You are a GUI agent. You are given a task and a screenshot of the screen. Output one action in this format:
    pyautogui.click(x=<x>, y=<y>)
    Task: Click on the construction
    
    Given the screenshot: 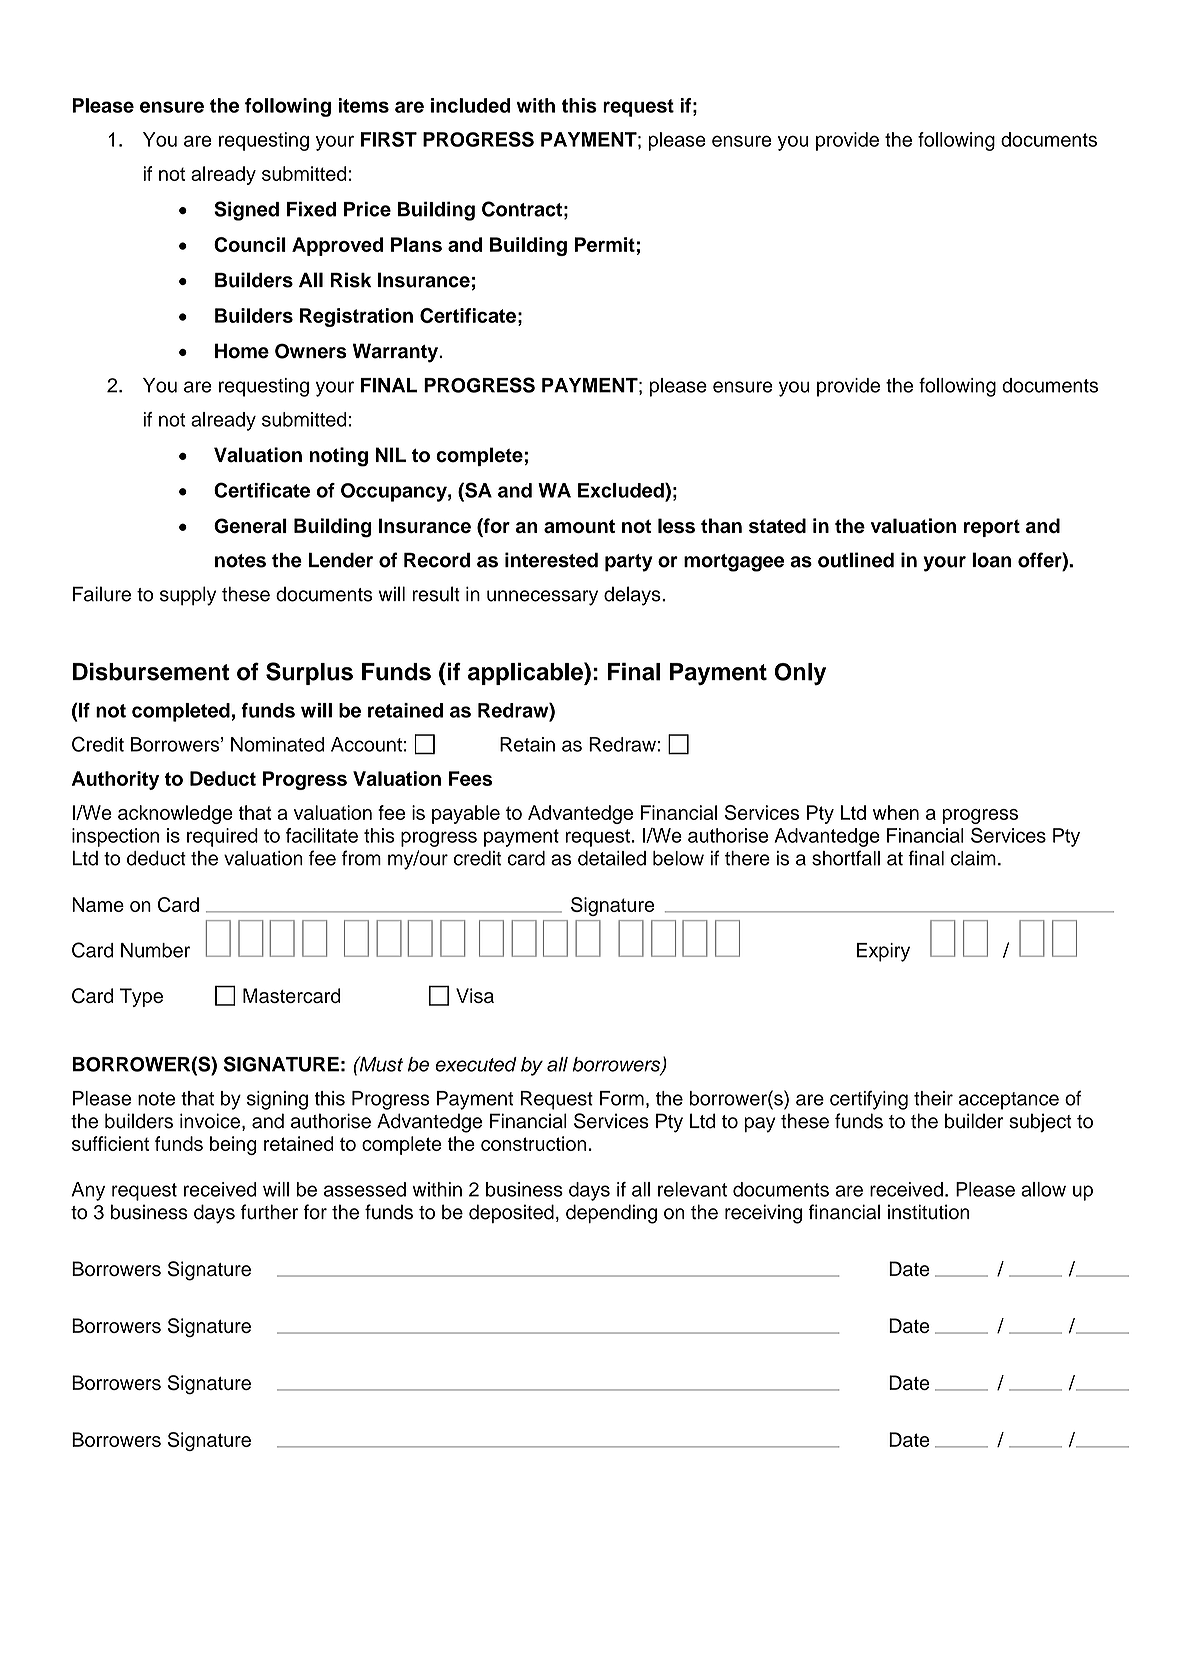 What is the action you would take?
    pyautogui.click(x=534, y=1143)
